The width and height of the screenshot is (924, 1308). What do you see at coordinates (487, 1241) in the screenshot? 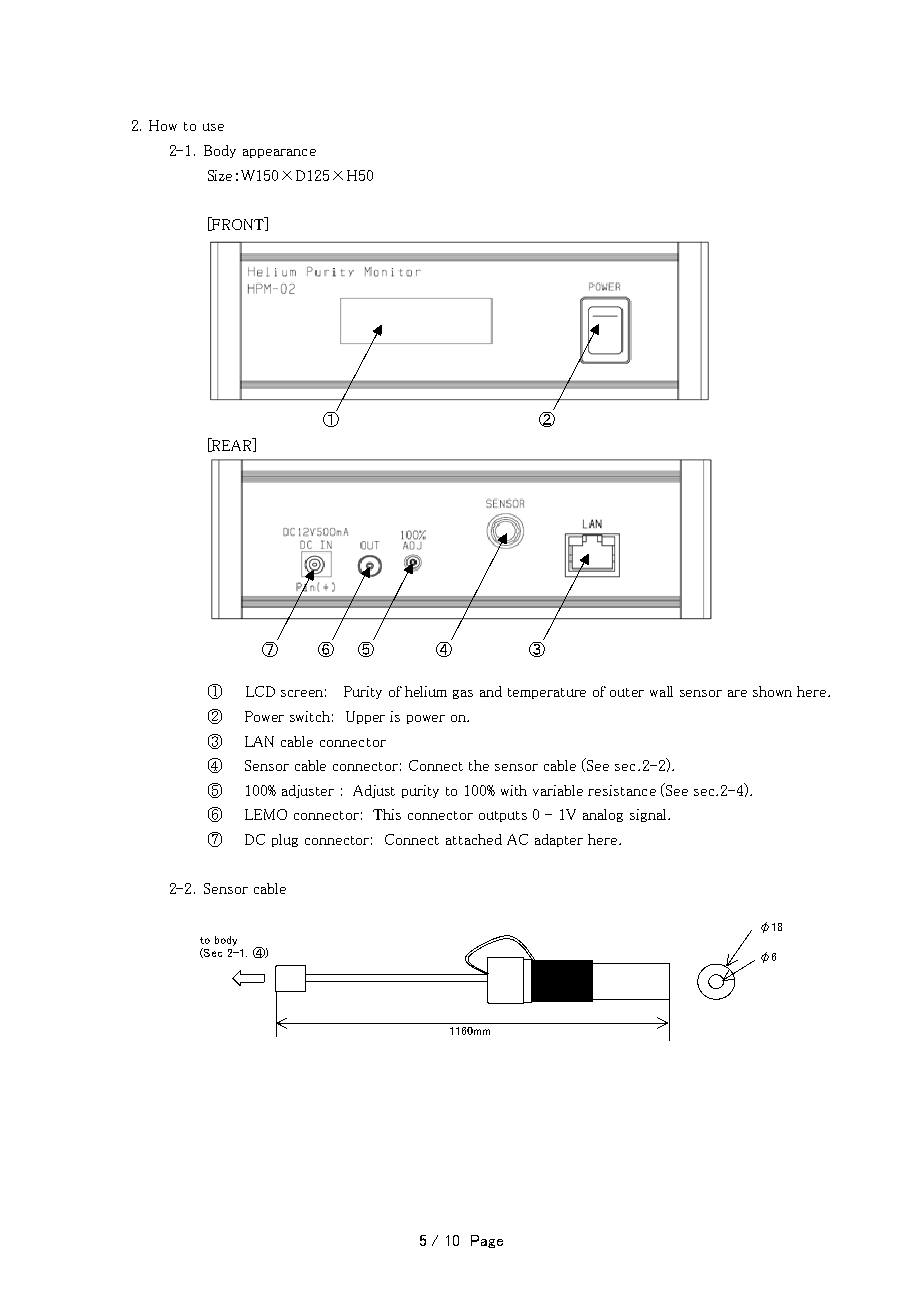
I see `Page` at bounding box center [487, 1241].
